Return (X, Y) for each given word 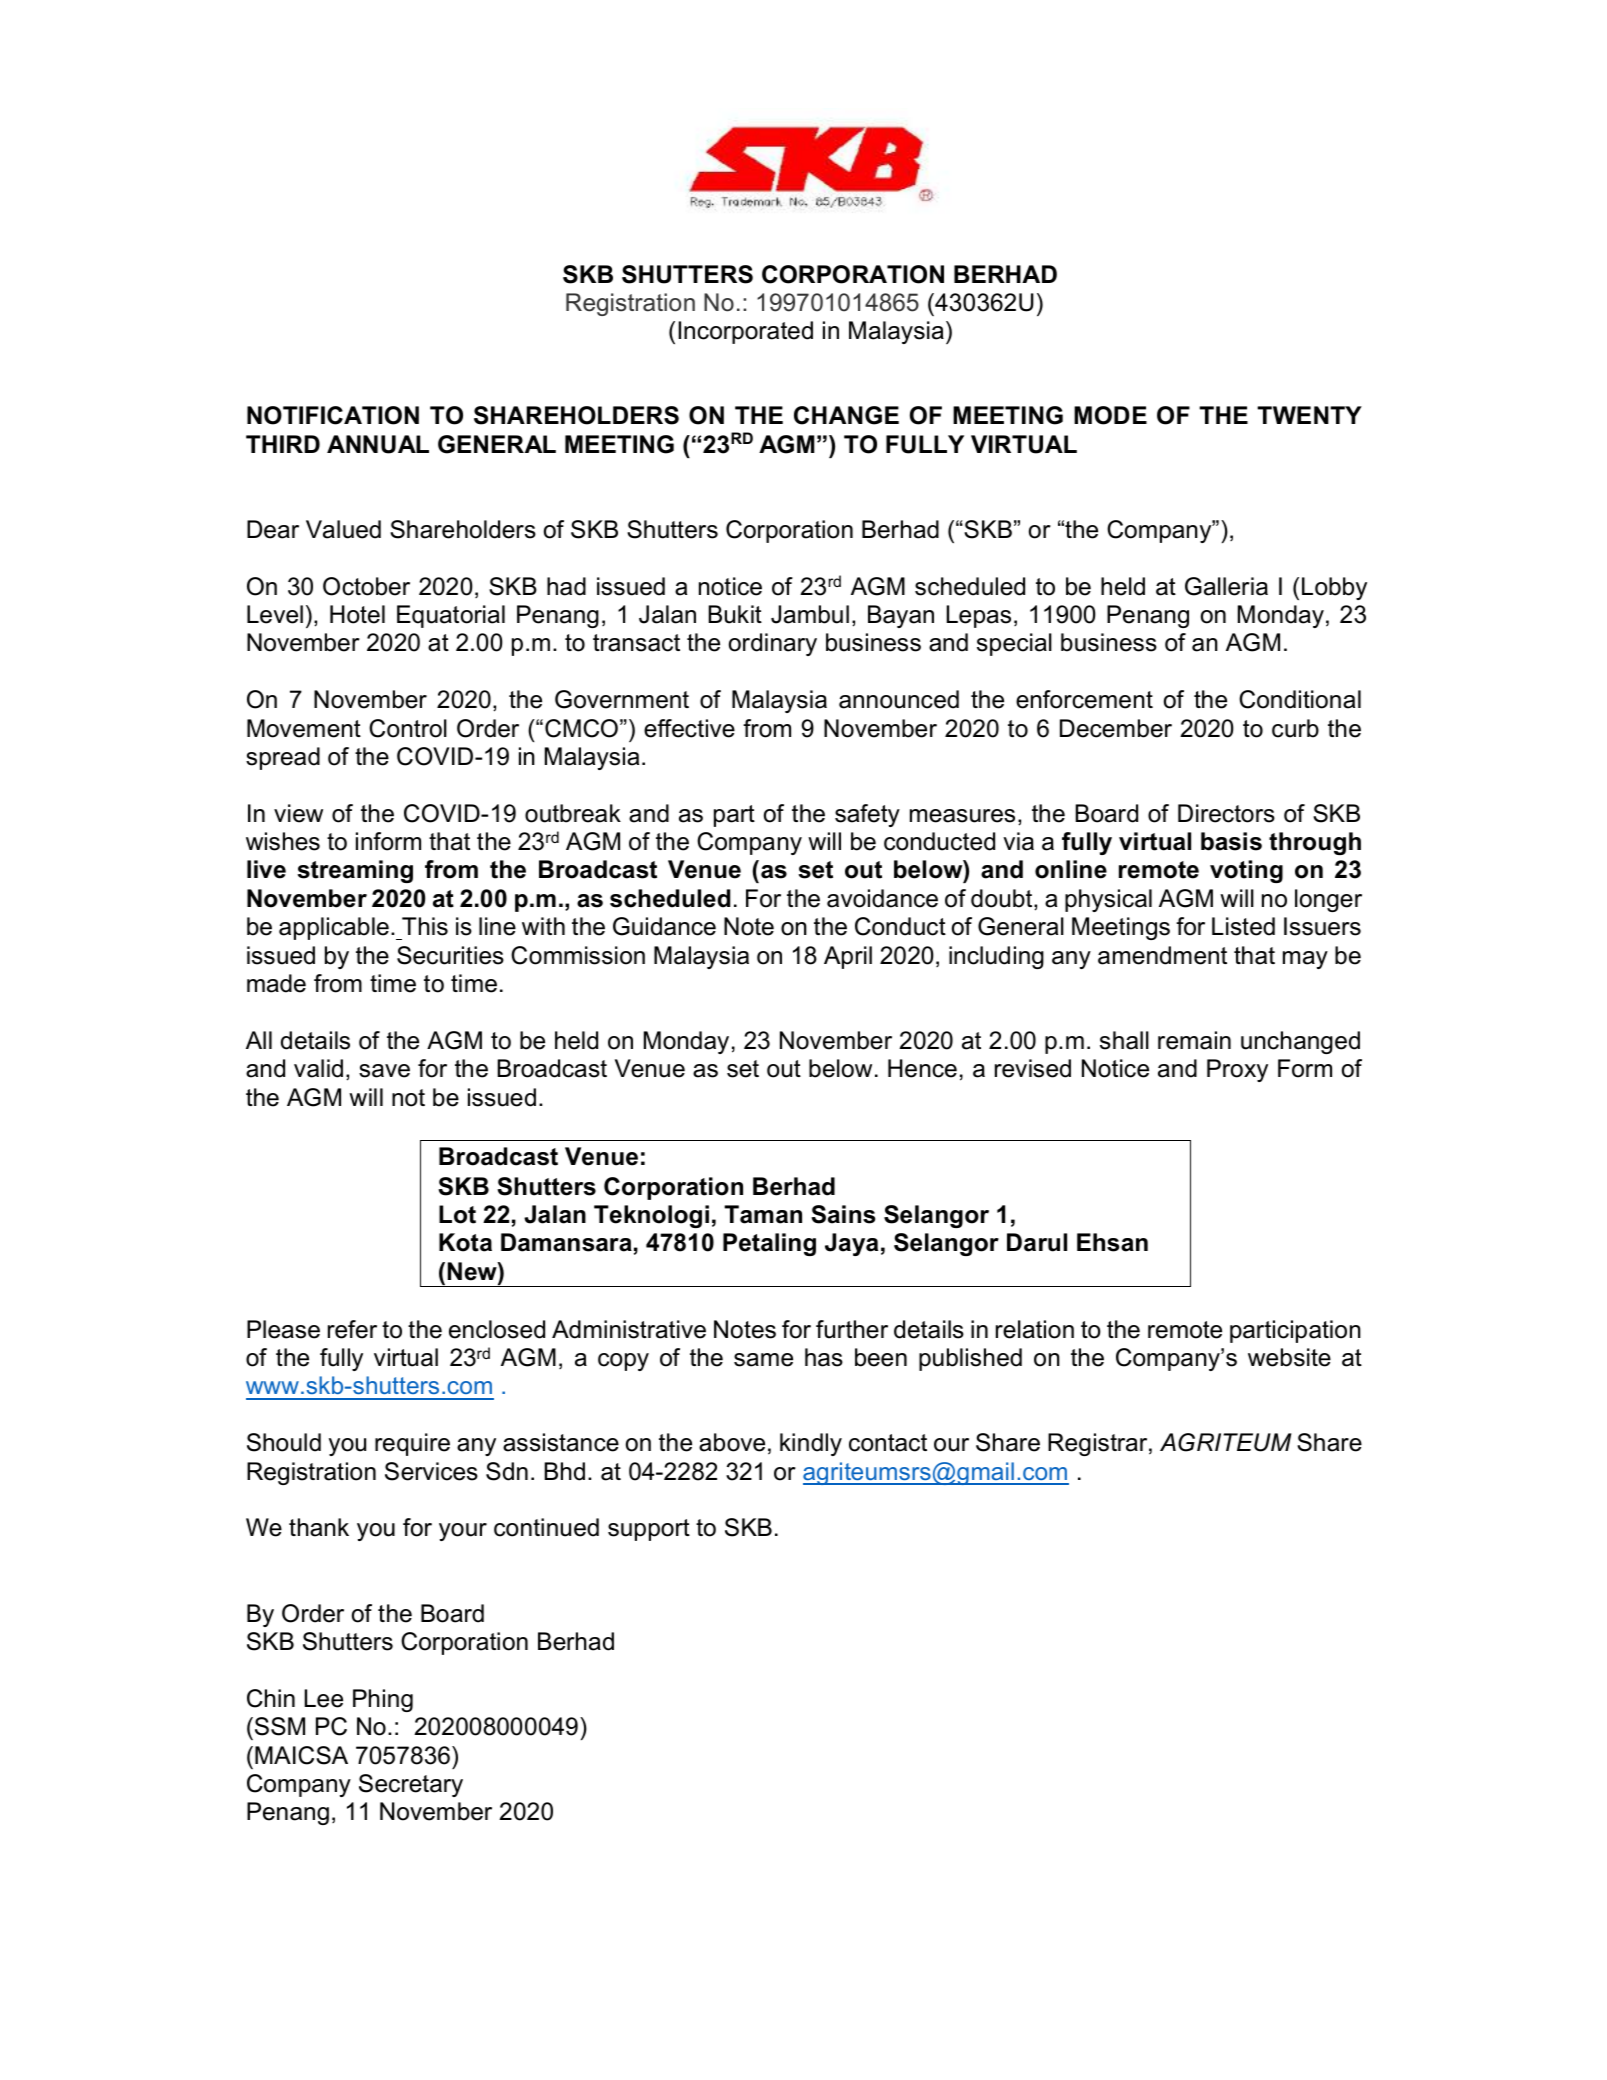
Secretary (411, 1785)
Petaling (769, 1244)
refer (352, 1329)
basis (1231, 841)
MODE (1110, 415)
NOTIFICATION (333, 415)
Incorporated (745, 332)
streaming (355, 871)
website (1289, 1357)
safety (867, 815)
